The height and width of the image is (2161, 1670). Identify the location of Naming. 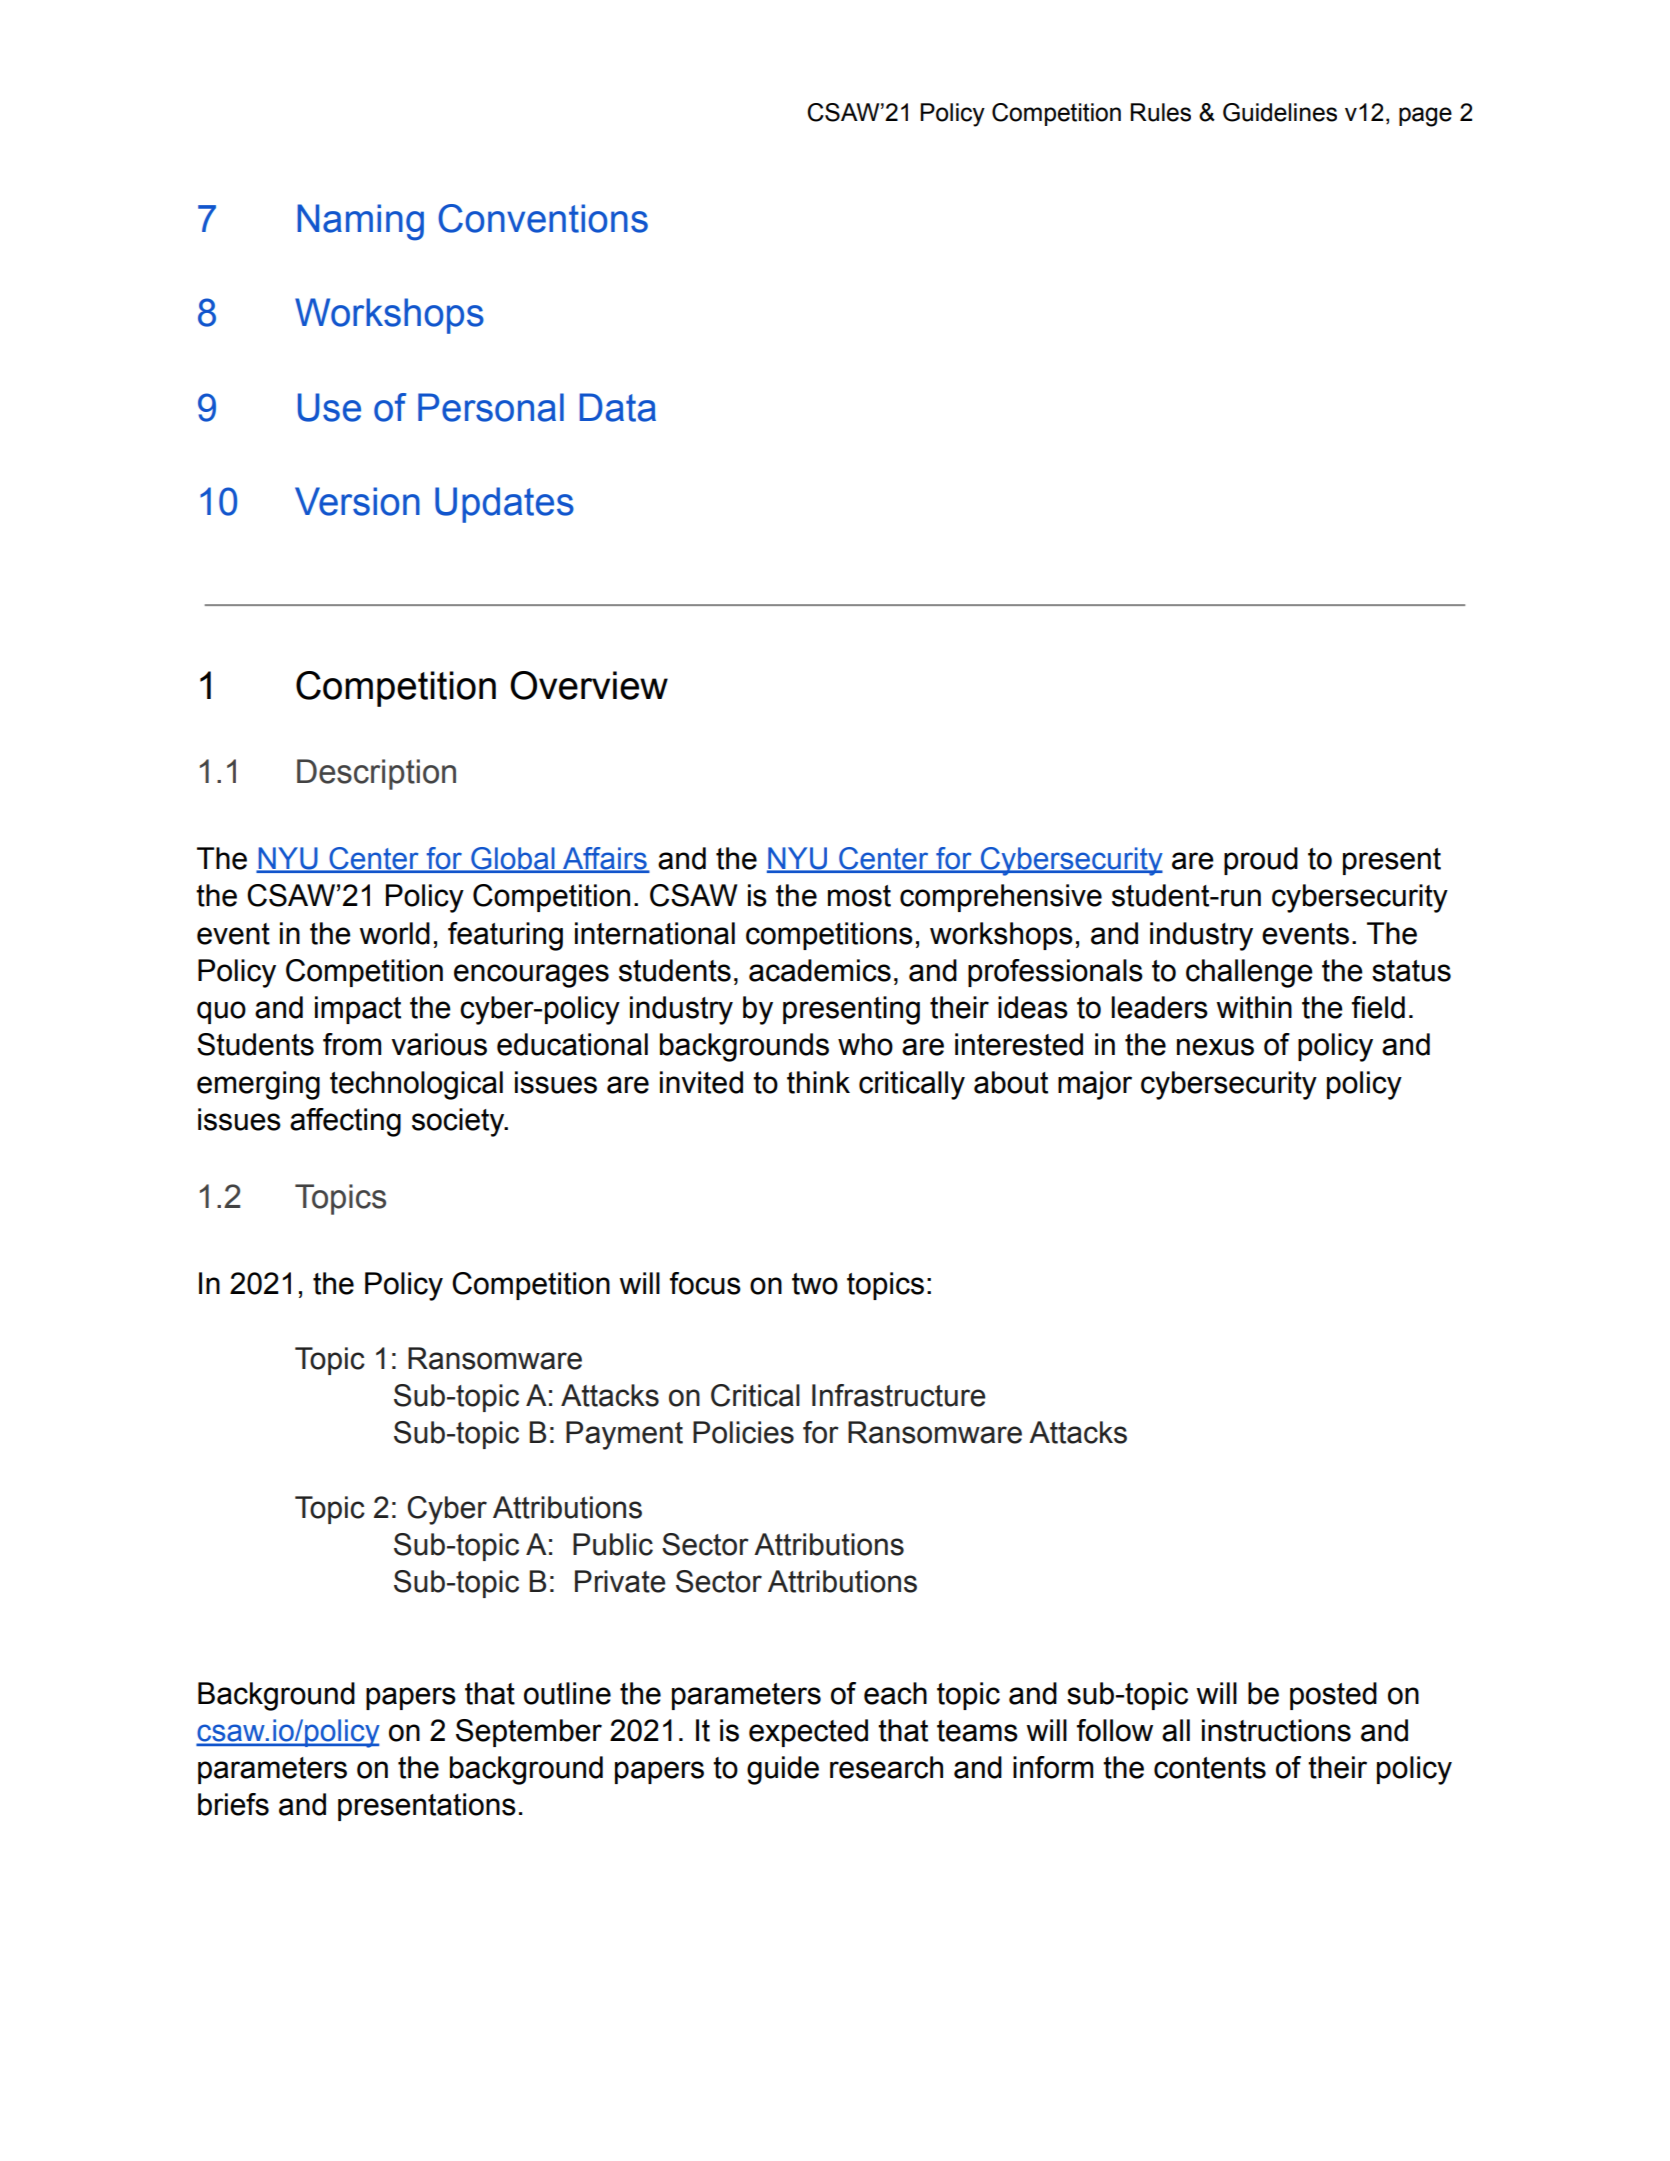
(360, 222).
